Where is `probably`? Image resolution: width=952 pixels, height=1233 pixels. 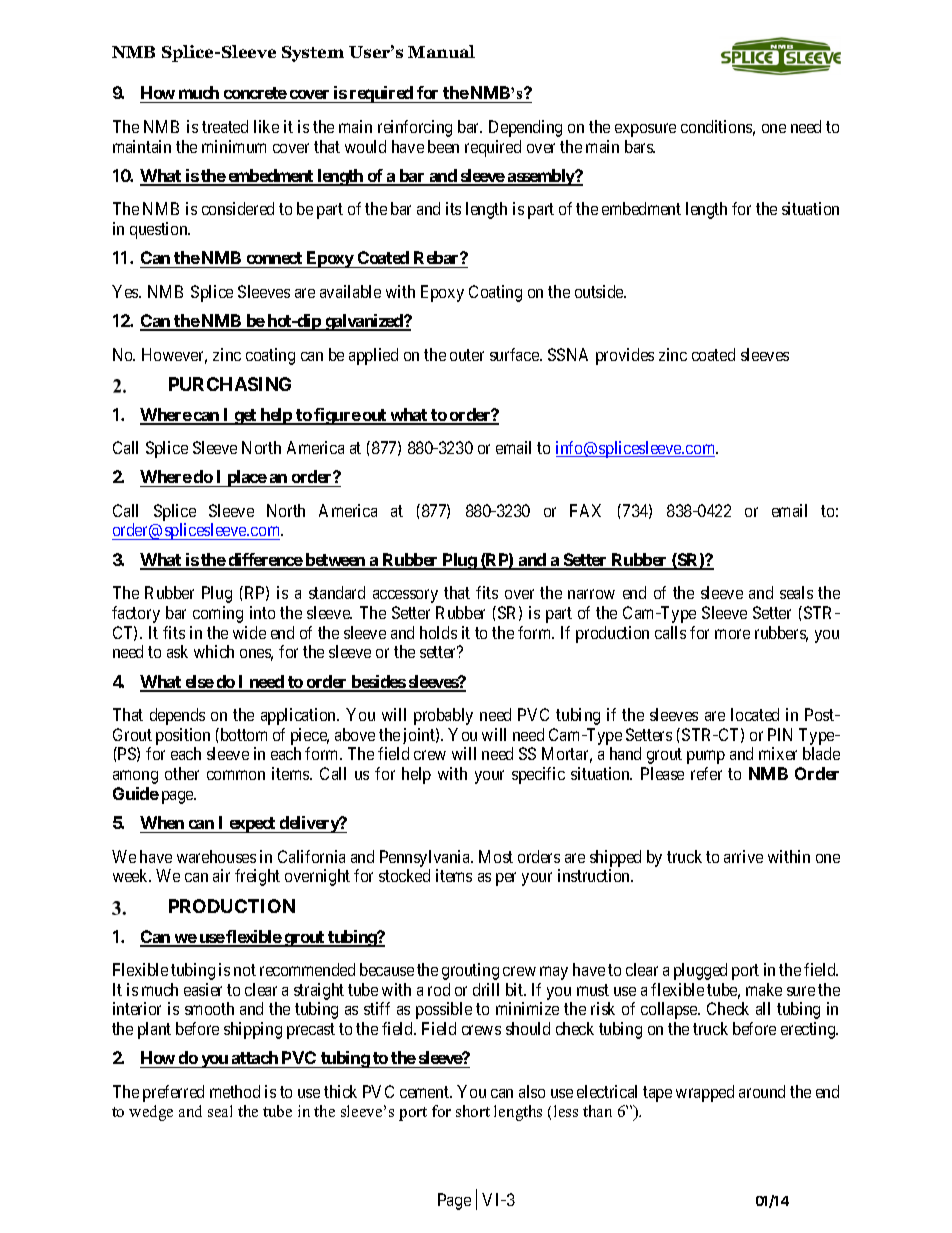 probably is located at coordinates (443, 716).
